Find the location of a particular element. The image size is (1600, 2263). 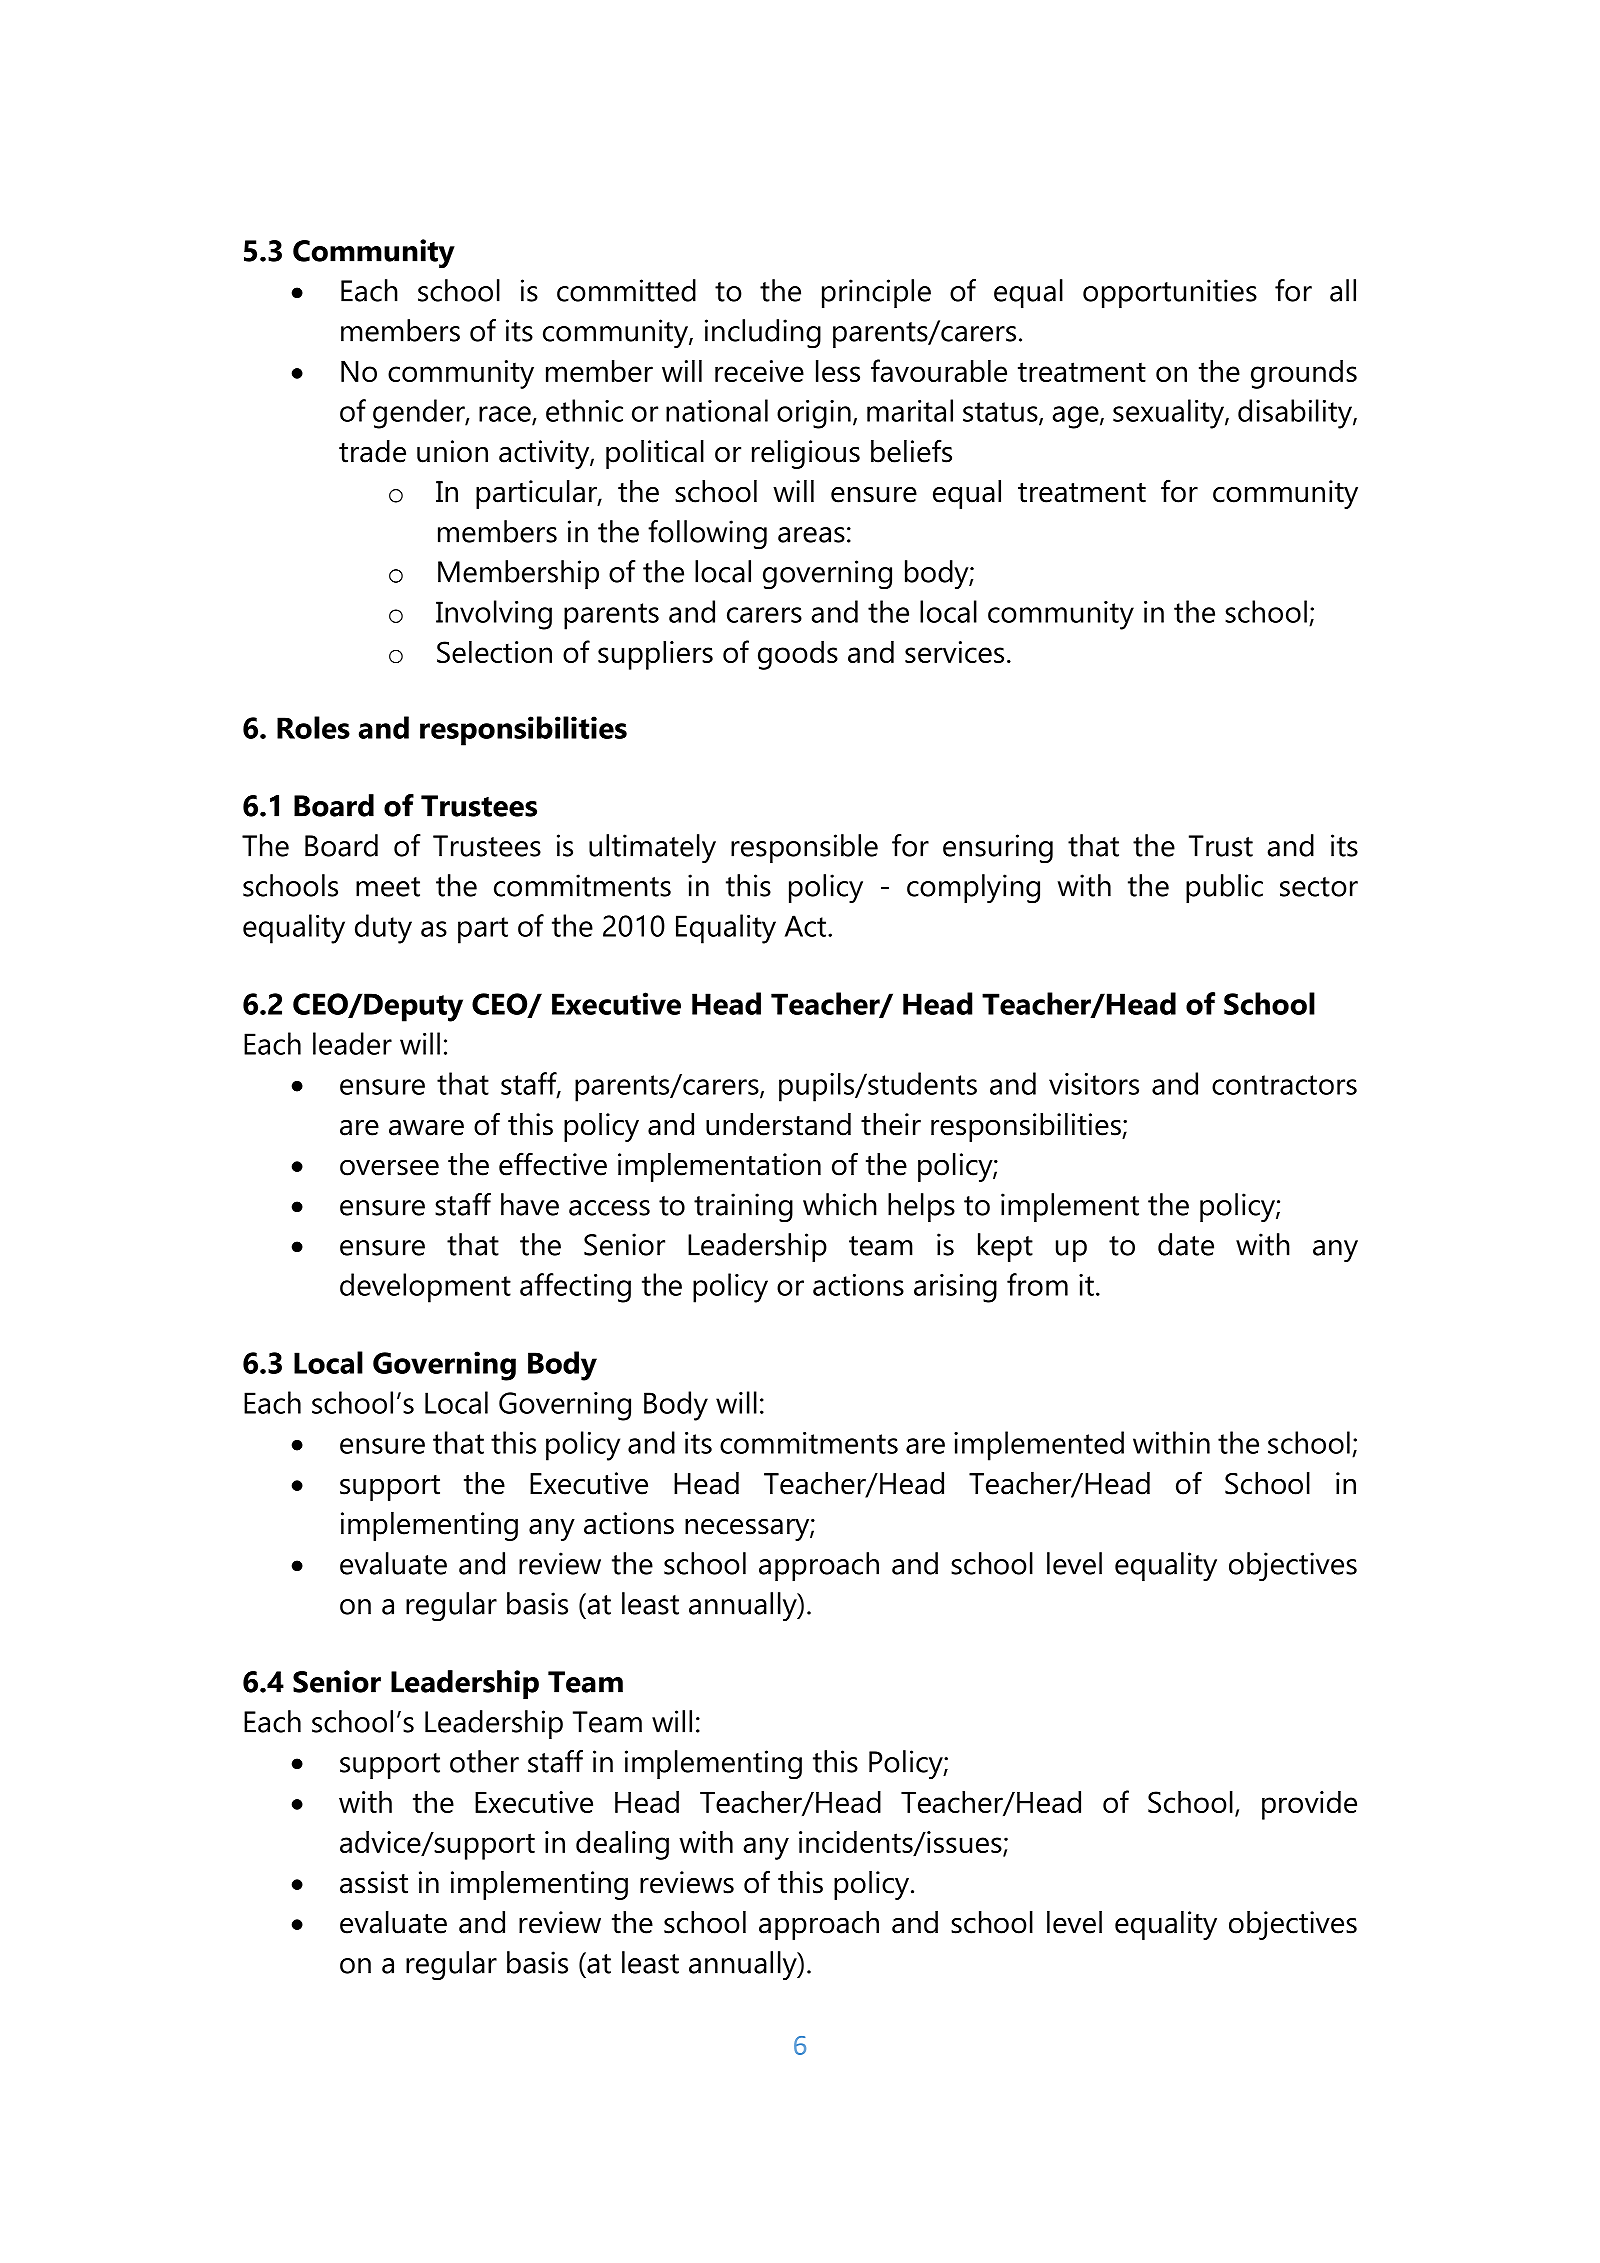

opportunities is located at coordinates (1170, 293).
